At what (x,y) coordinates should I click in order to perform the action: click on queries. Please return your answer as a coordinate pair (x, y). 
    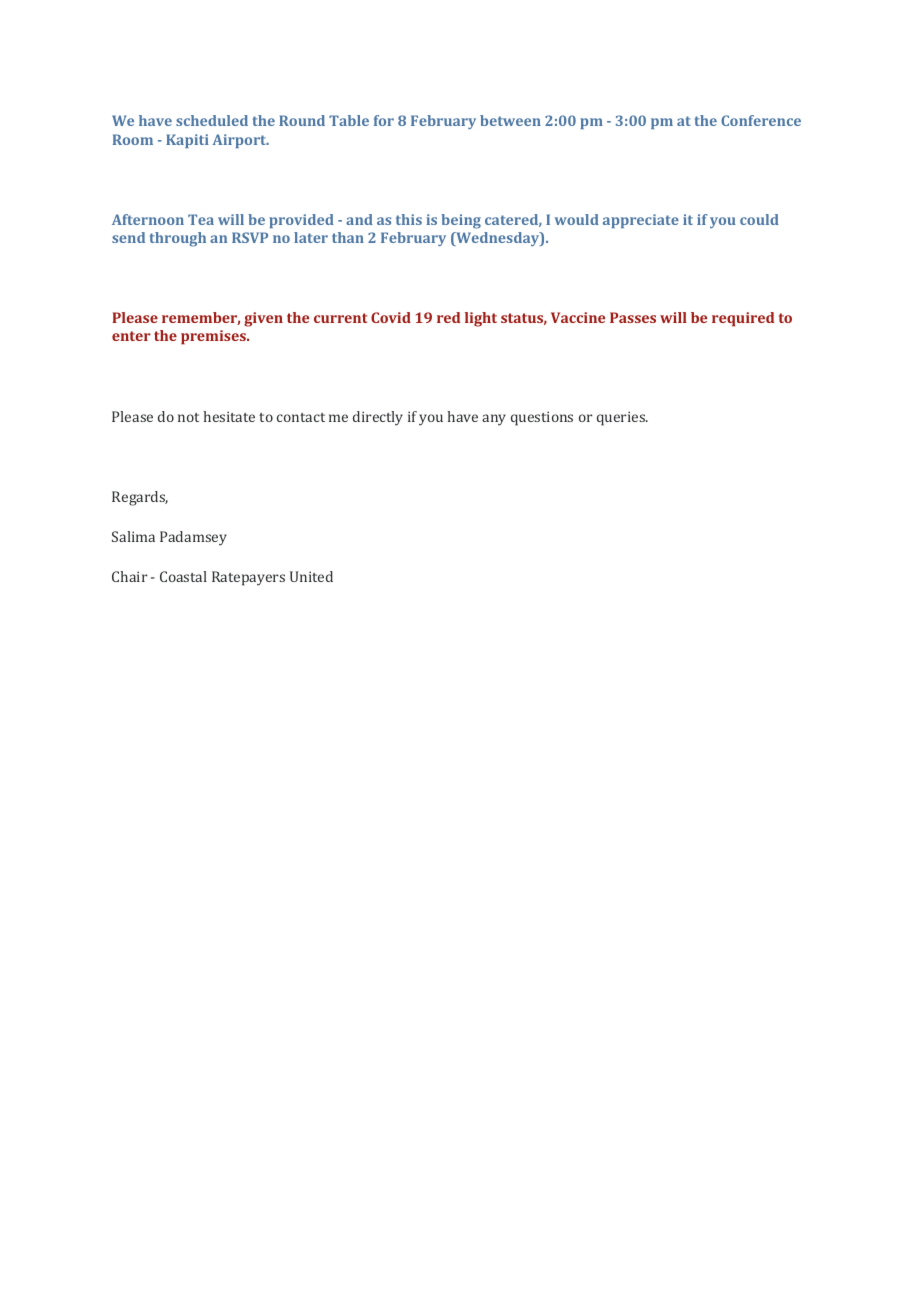
    Looking at the image, I should click on (622, 418).
